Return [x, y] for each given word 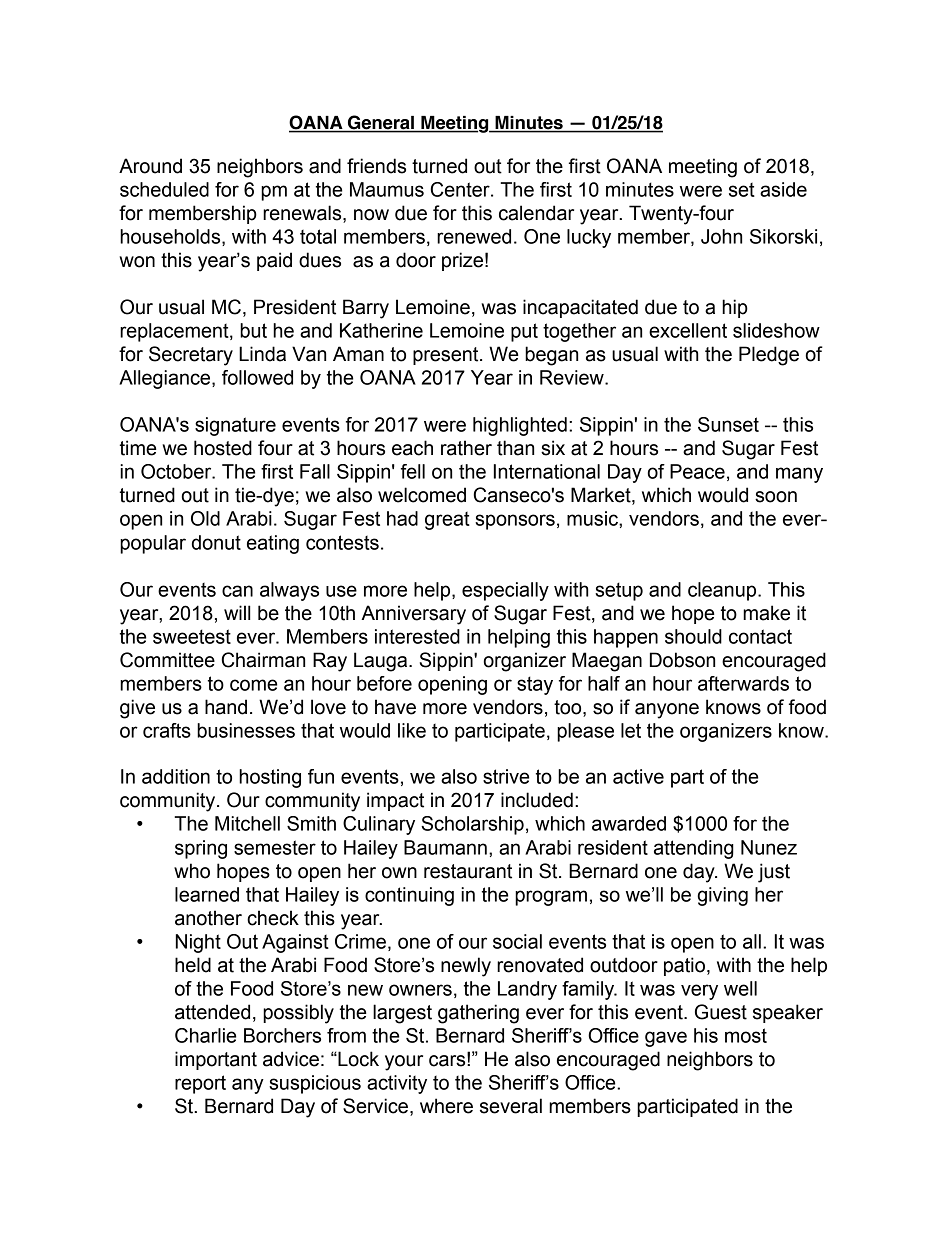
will [237, 612]
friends [376, 166]
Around [150, 166]
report [200, 1084]
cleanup [723, 591]
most [746, 1035]
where [446, 1106]
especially [505, 591]
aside [783, 189]
